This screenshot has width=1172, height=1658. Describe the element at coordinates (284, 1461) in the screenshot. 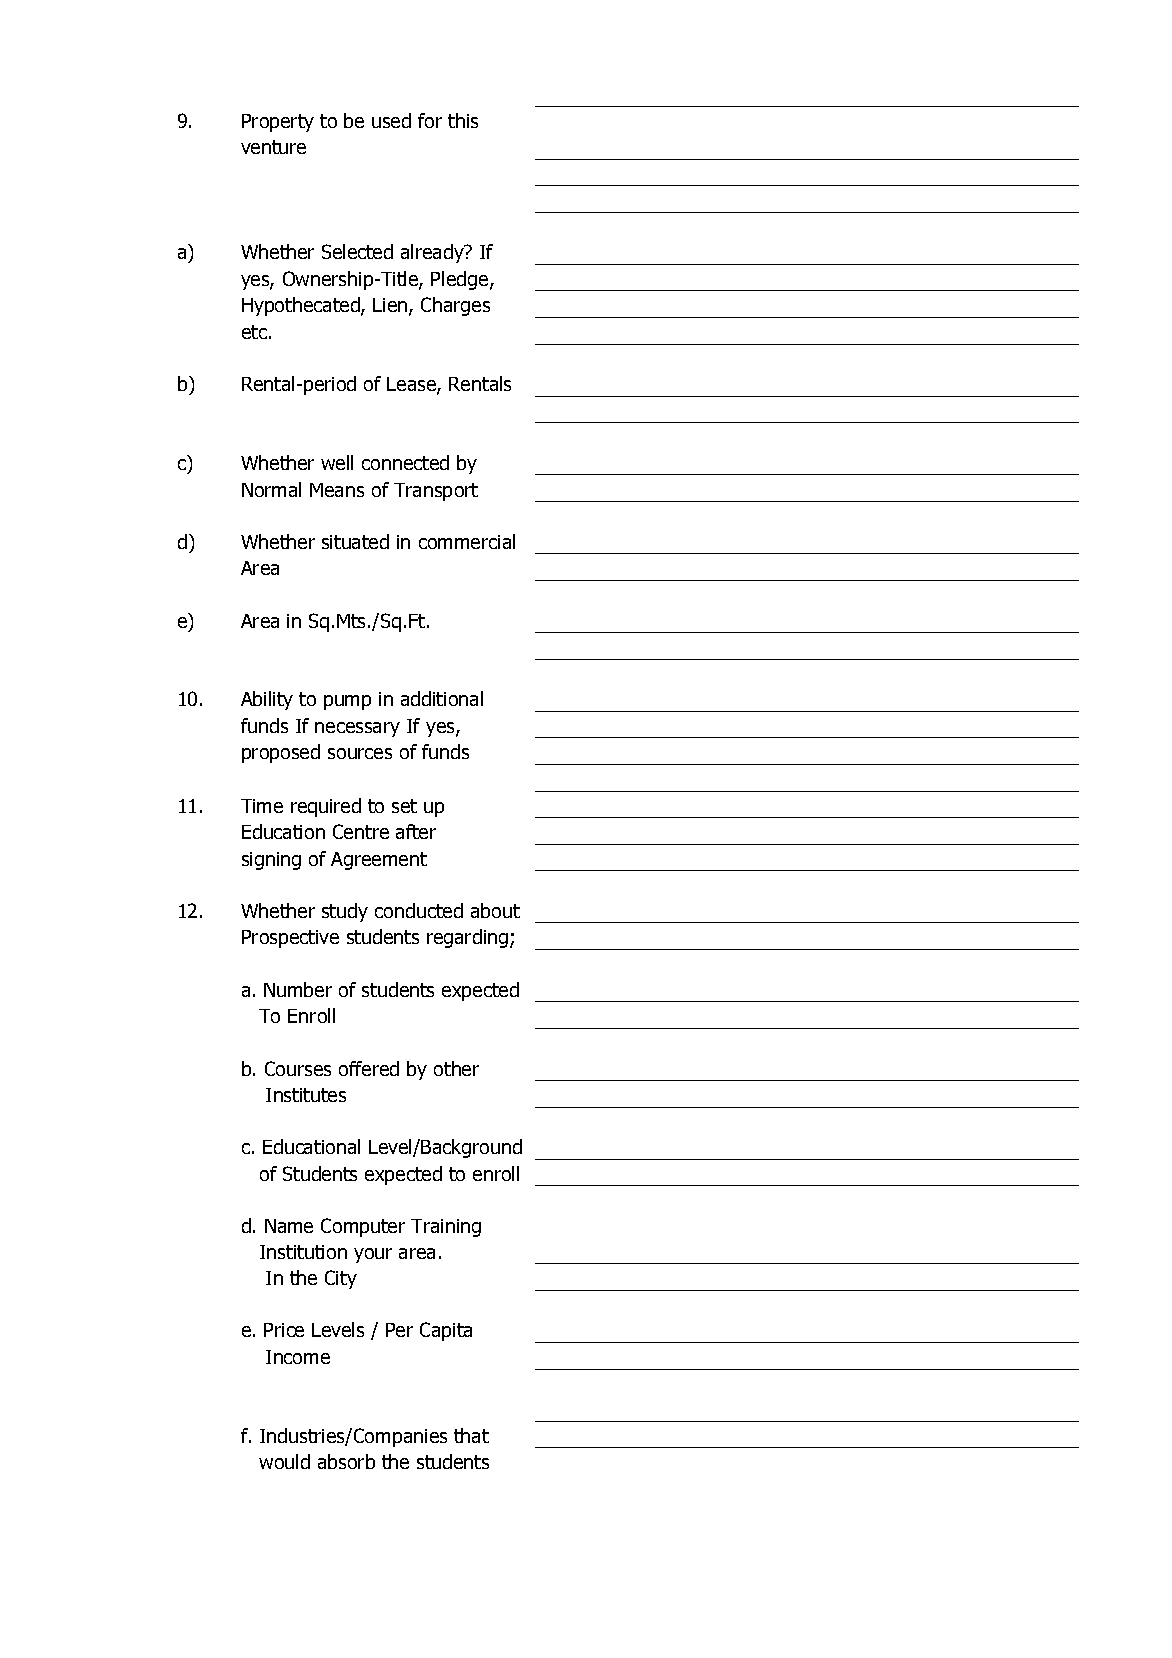

I see `would` at that location.
